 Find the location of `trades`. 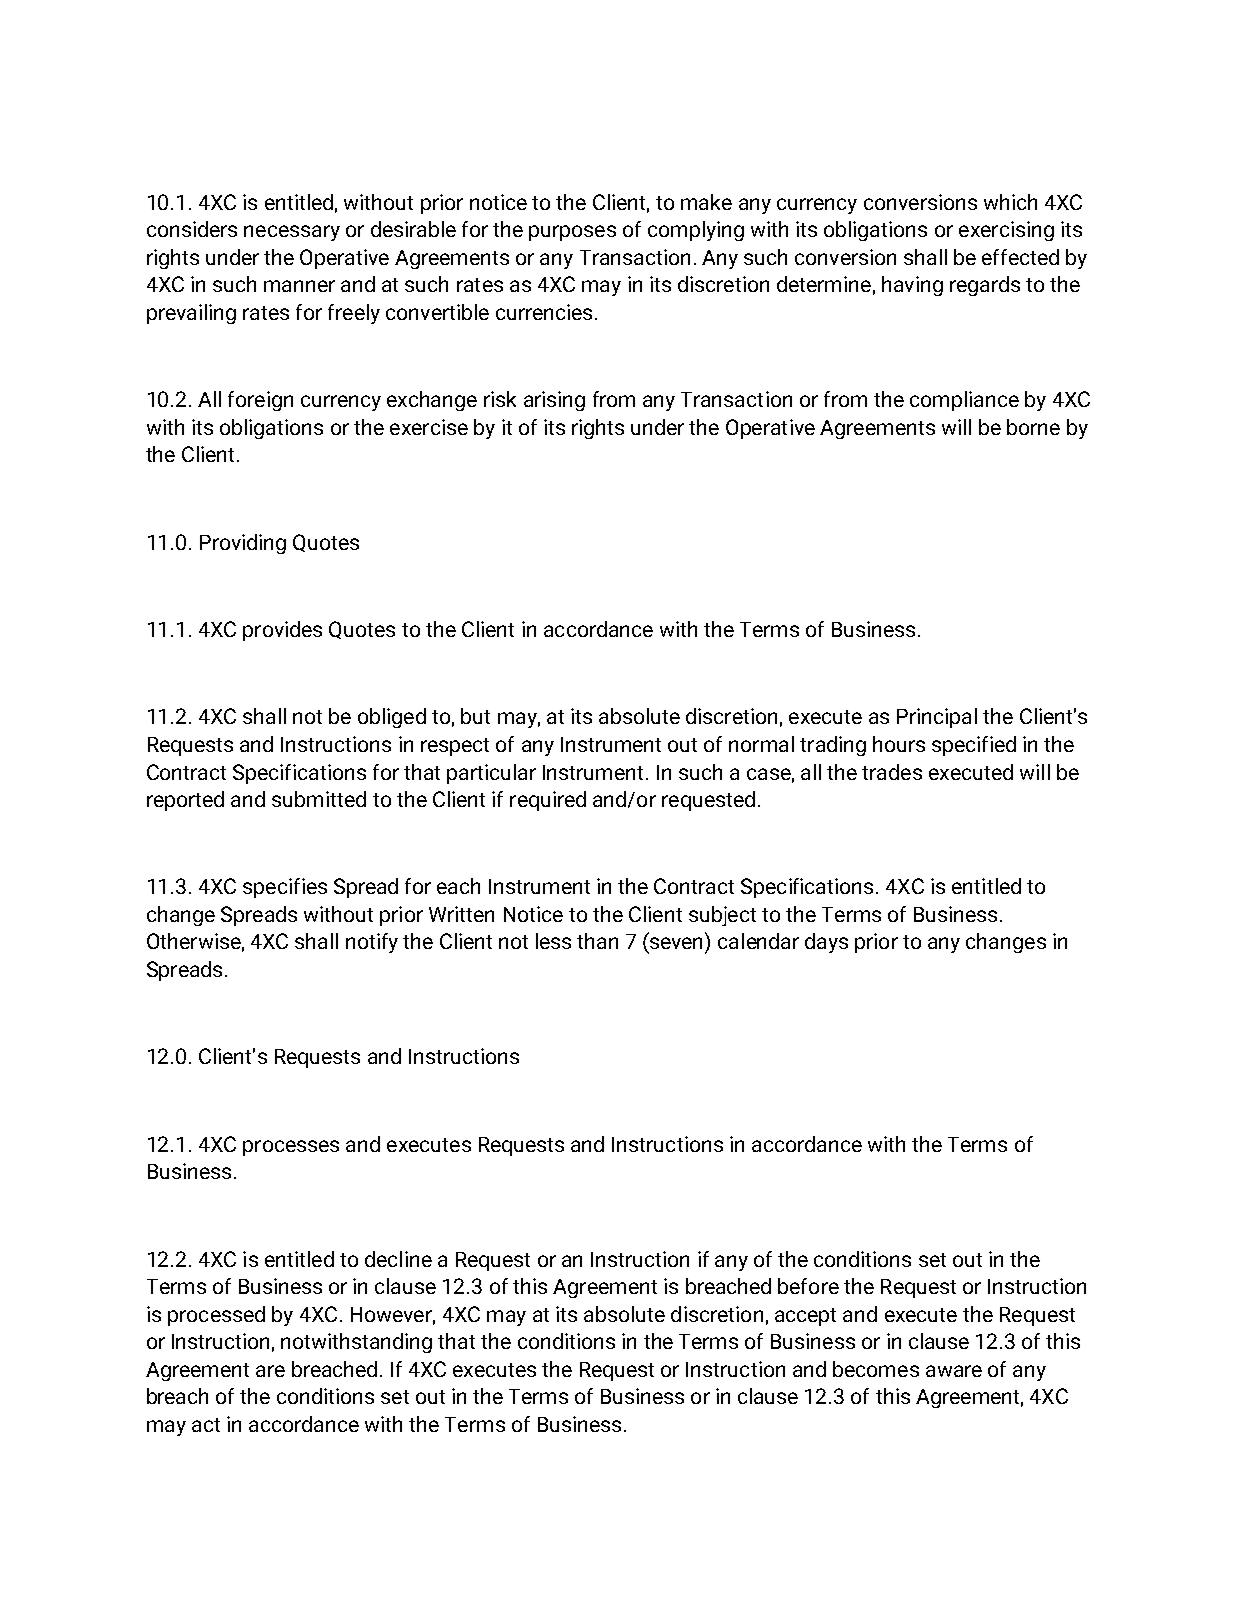

trades is located at coordinates (892, 772).
